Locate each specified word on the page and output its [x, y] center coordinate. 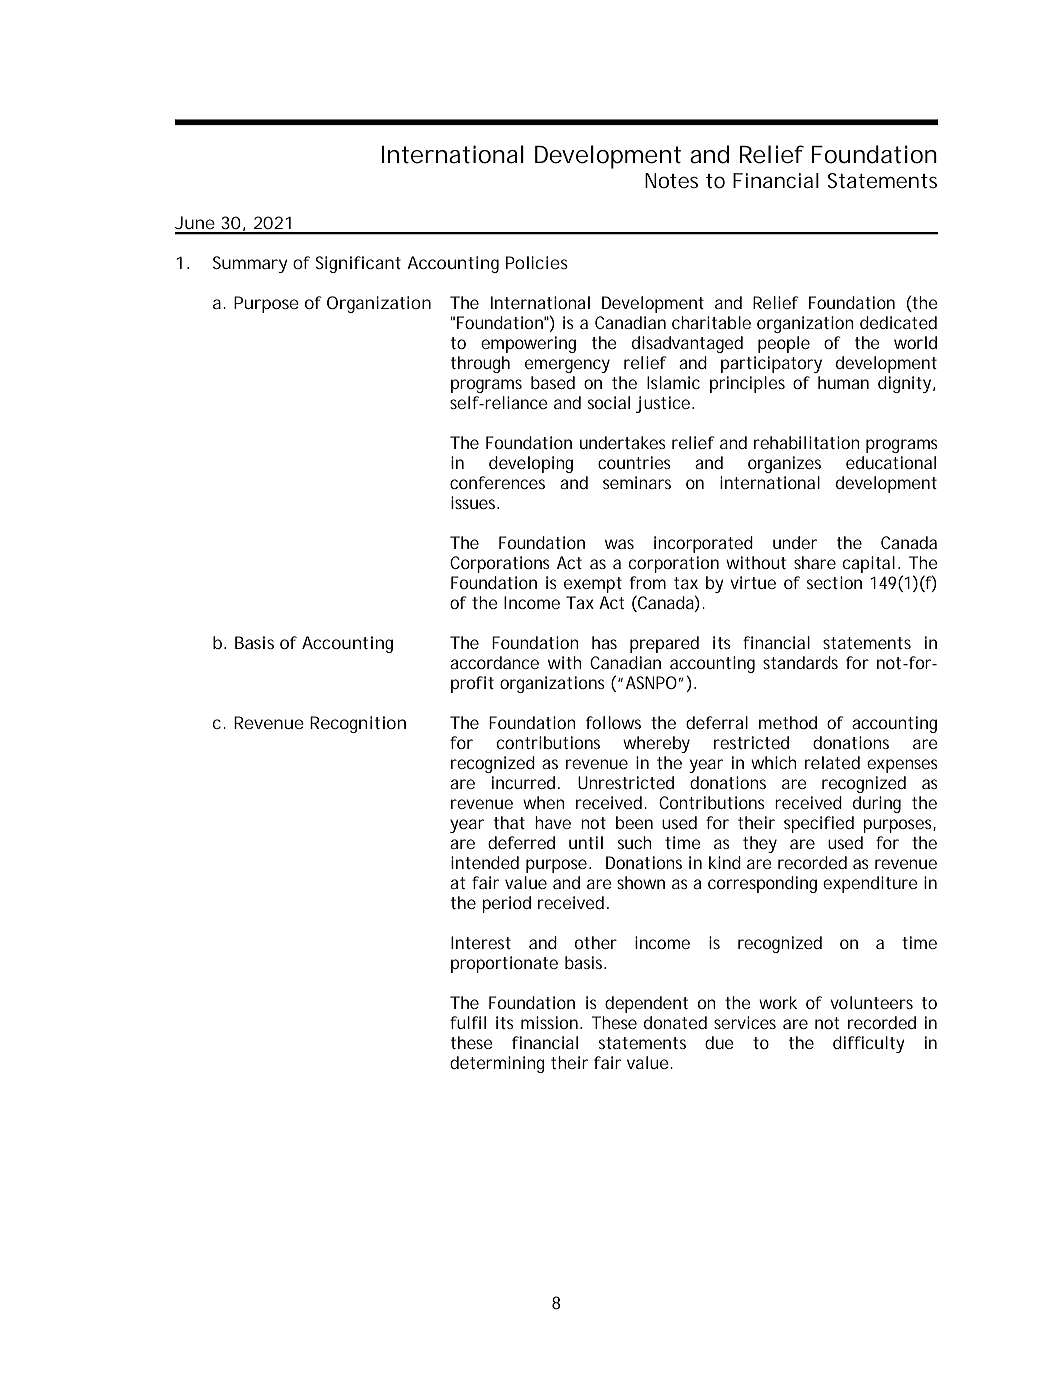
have [553, 822]
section [834, 582]
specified [819, 824]
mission [551, 1022]
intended [485, 862]
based [553, 382]
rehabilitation [807, 442]
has [604, 642]
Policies [537, 262]
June [195, 222]
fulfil [468, 1022]
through [480, 364]
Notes [671, 181]
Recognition [358, 724]
